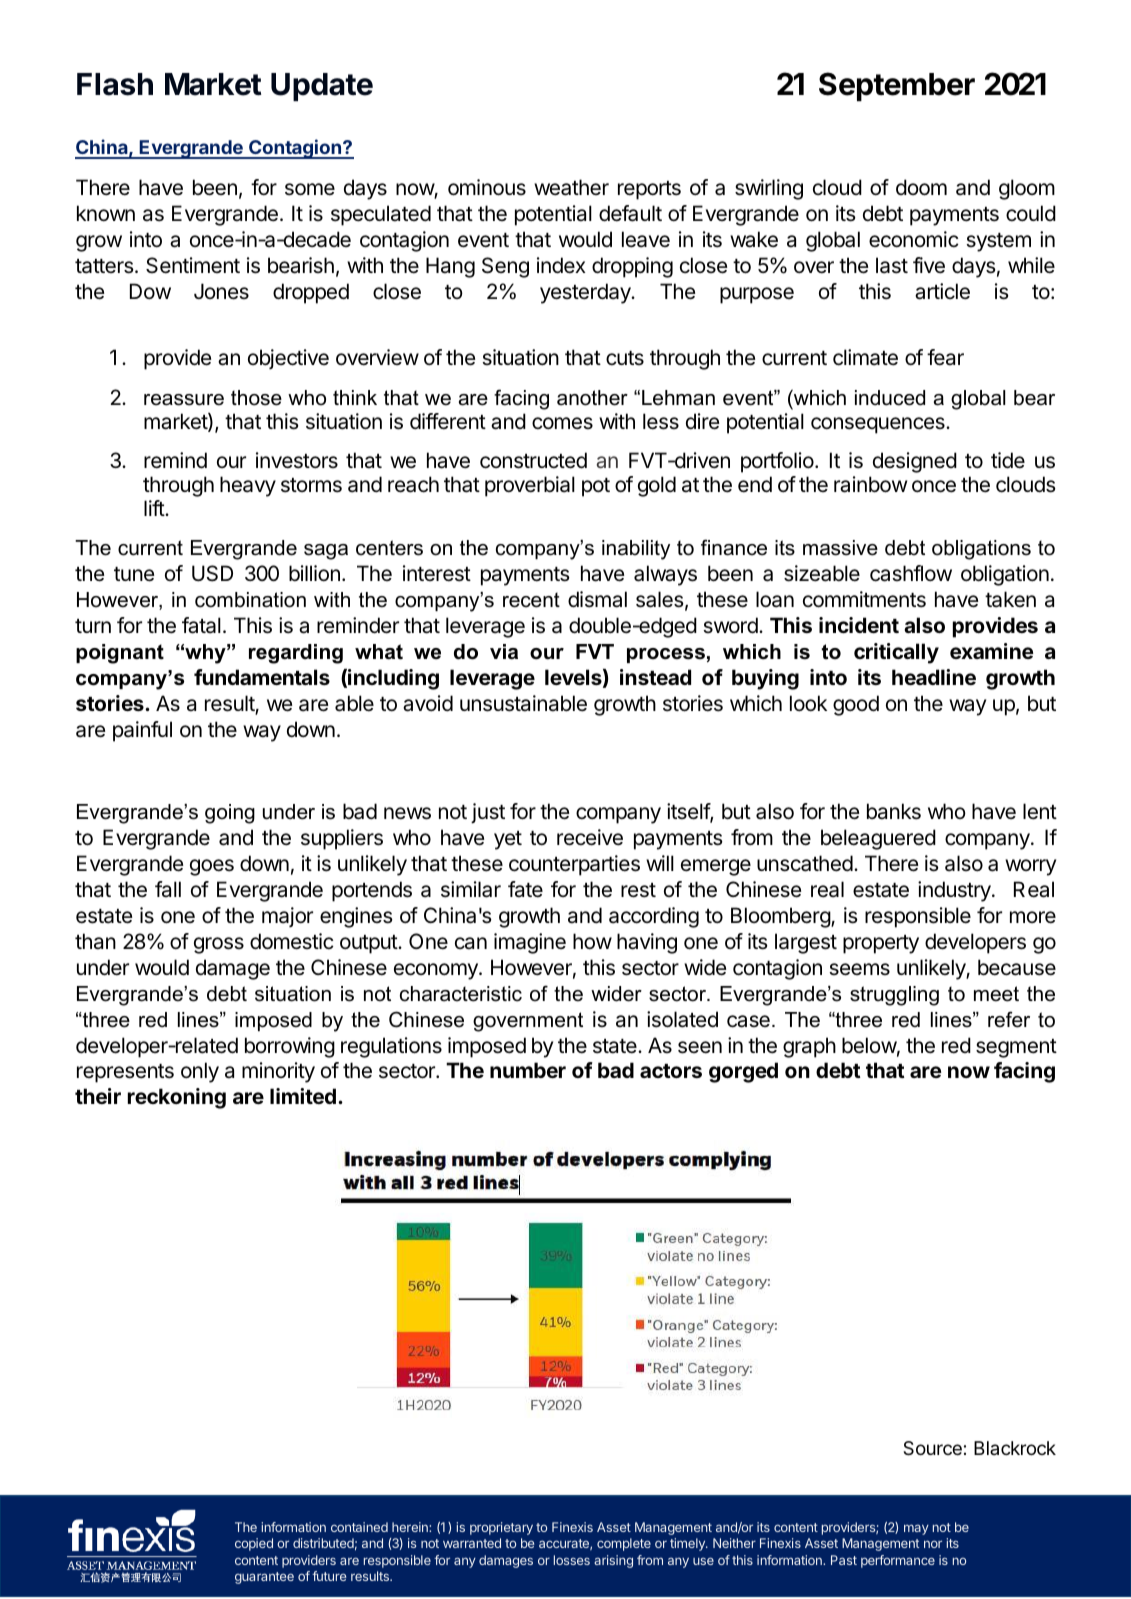 This screenshot has height=1599, width=1131. What do you see at coordinates (932, 1448) in the screenshot?
I see `Source` at bounding box center [932, 1448].
